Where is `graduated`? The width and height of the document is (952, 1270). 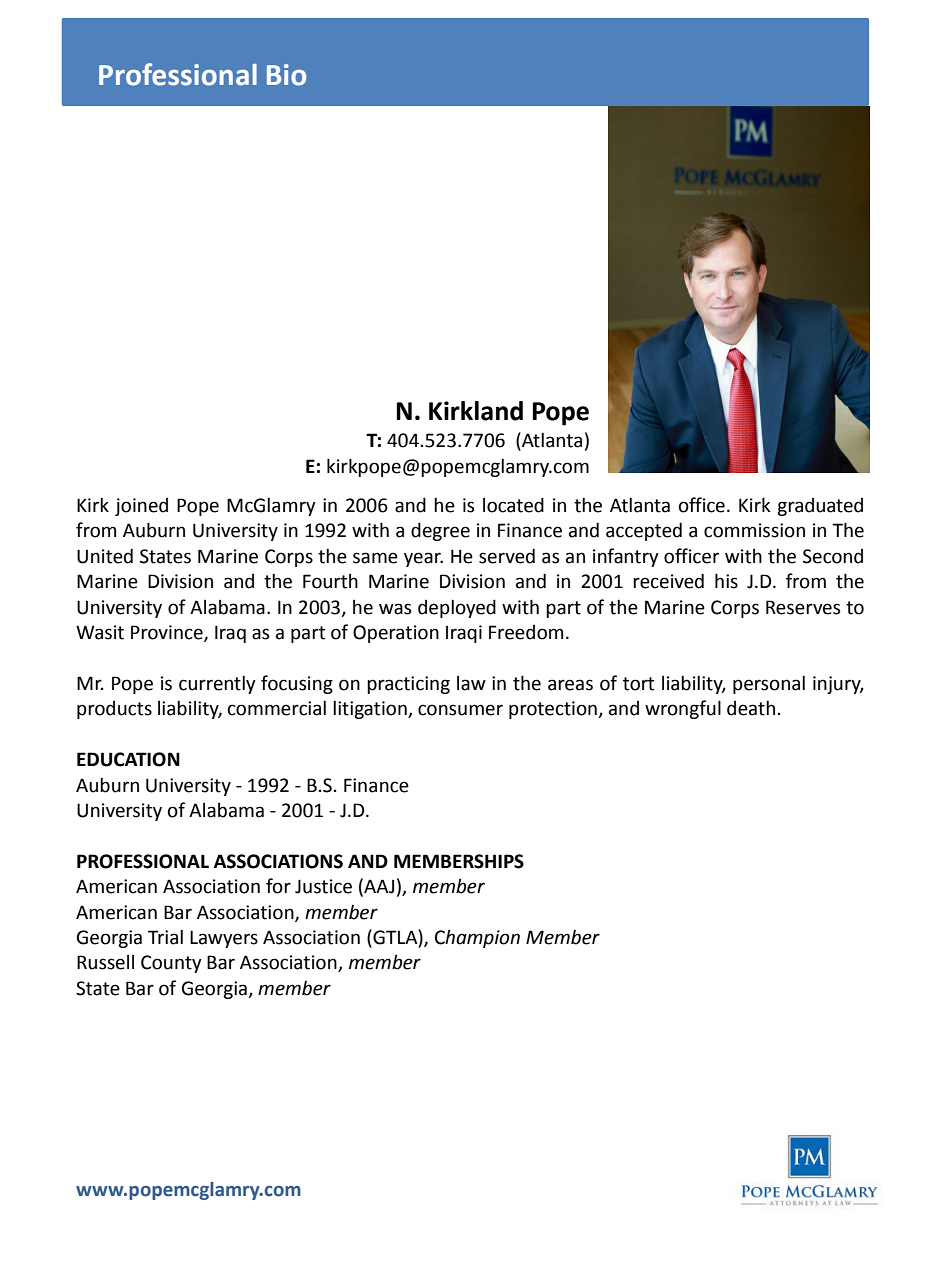
graduated is located at coordinates (820, 507).
